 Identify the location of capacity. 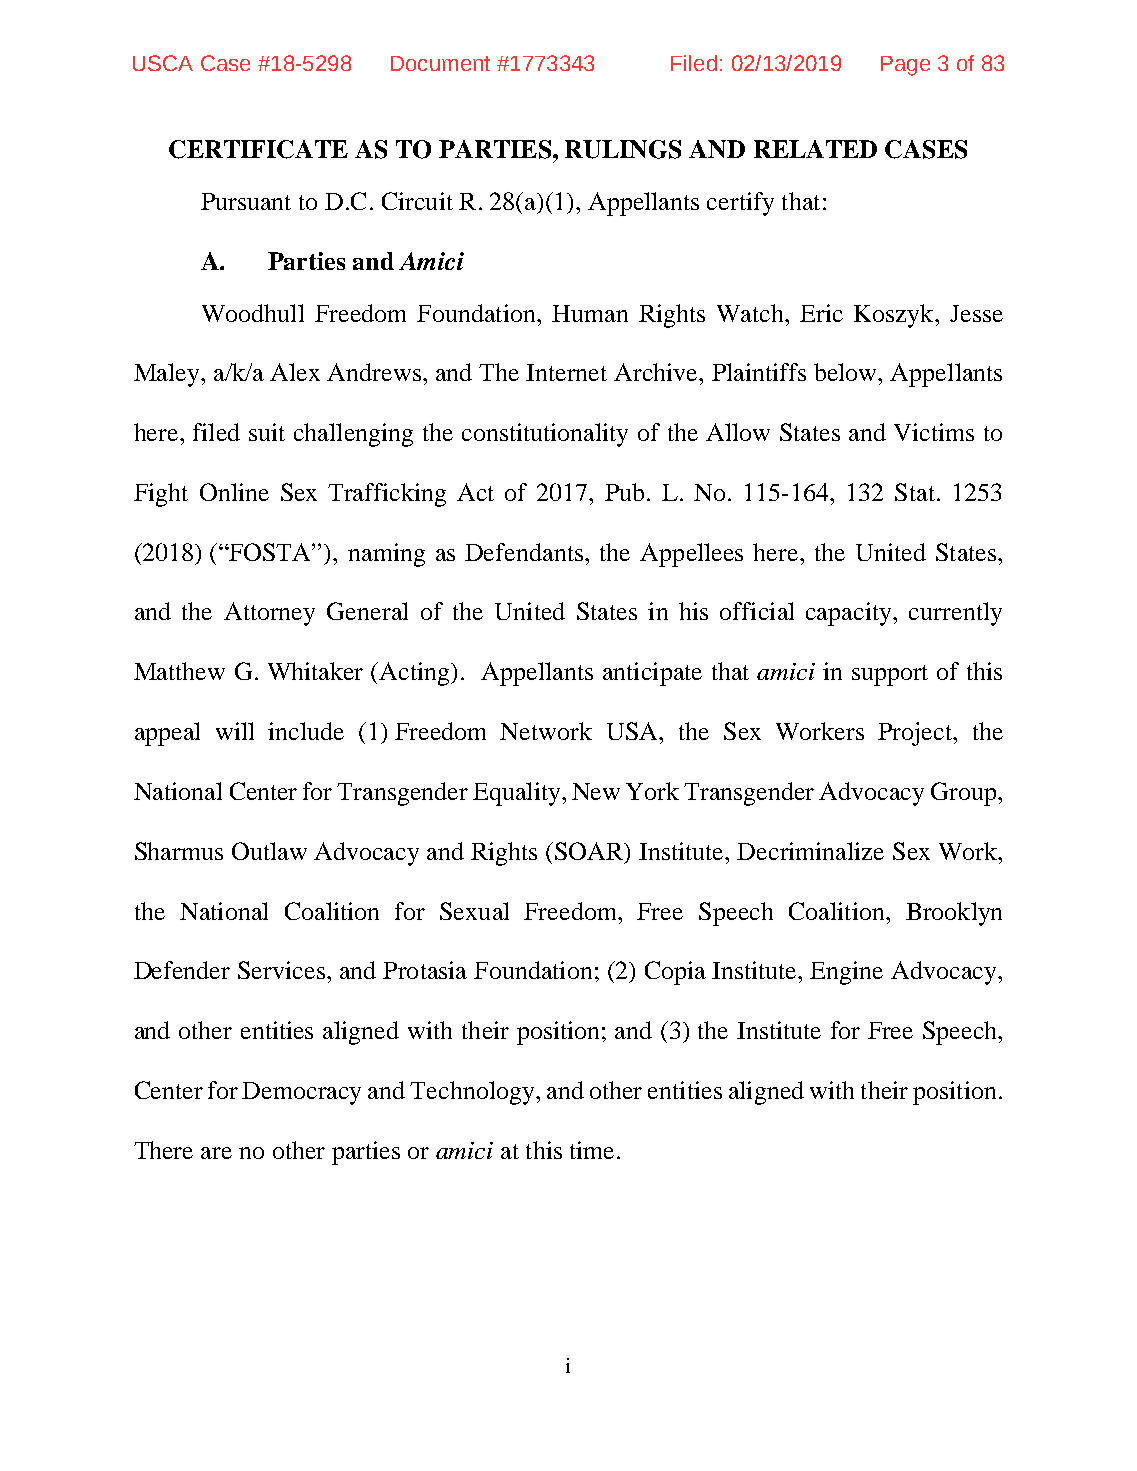
(850, 614).
